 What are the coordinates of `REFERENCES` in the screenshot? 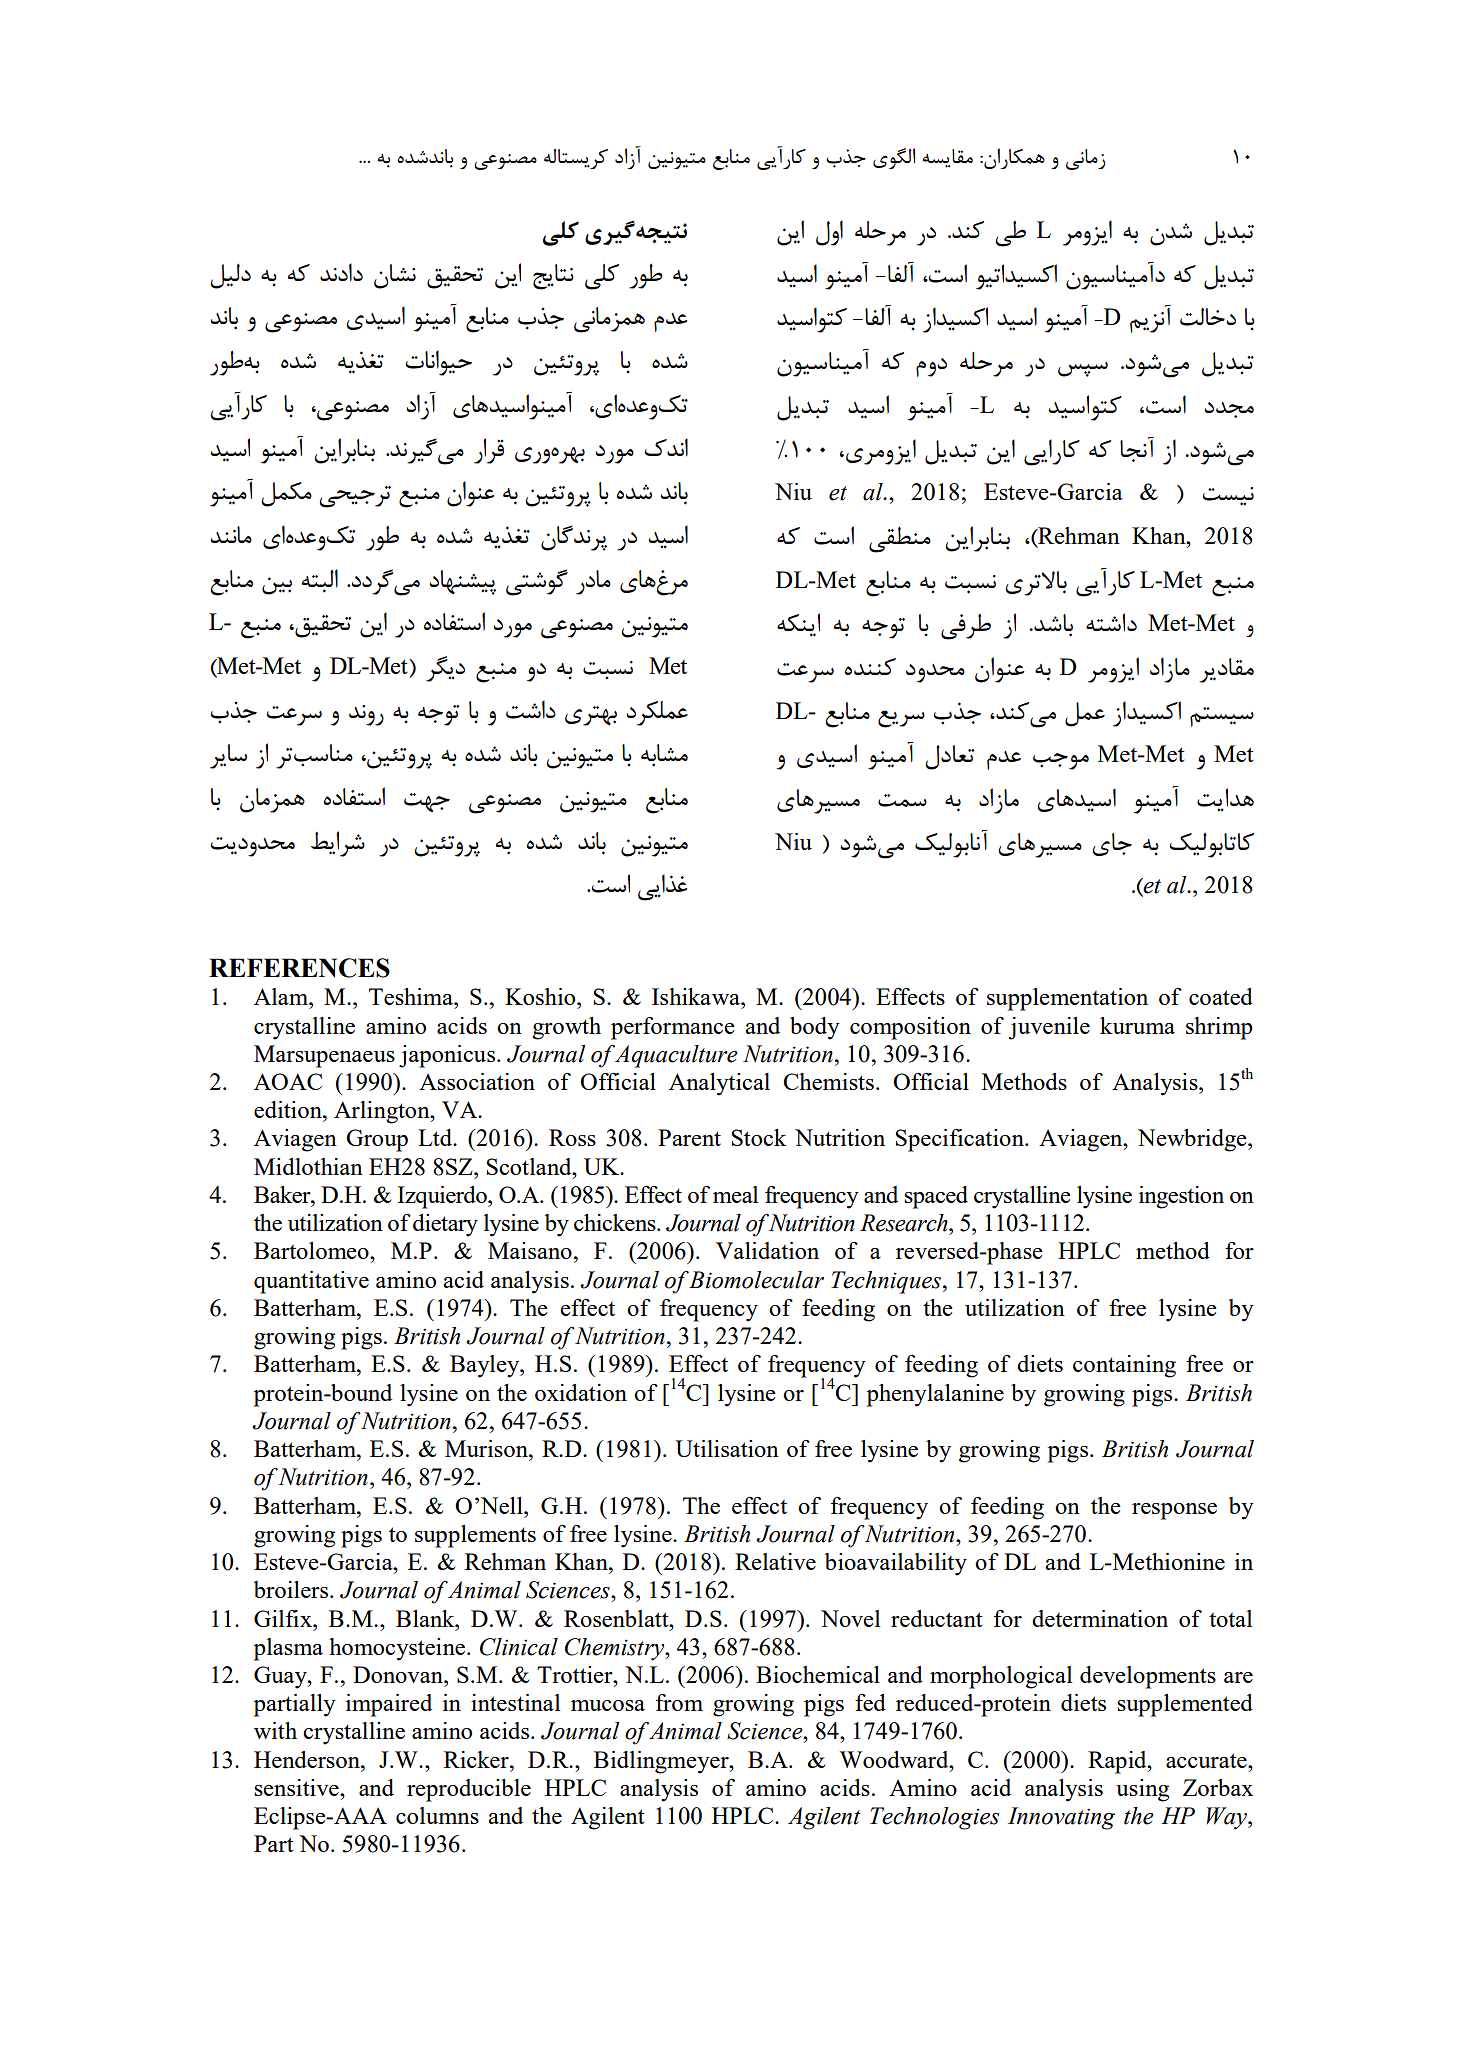 It's located at (299, 968).
